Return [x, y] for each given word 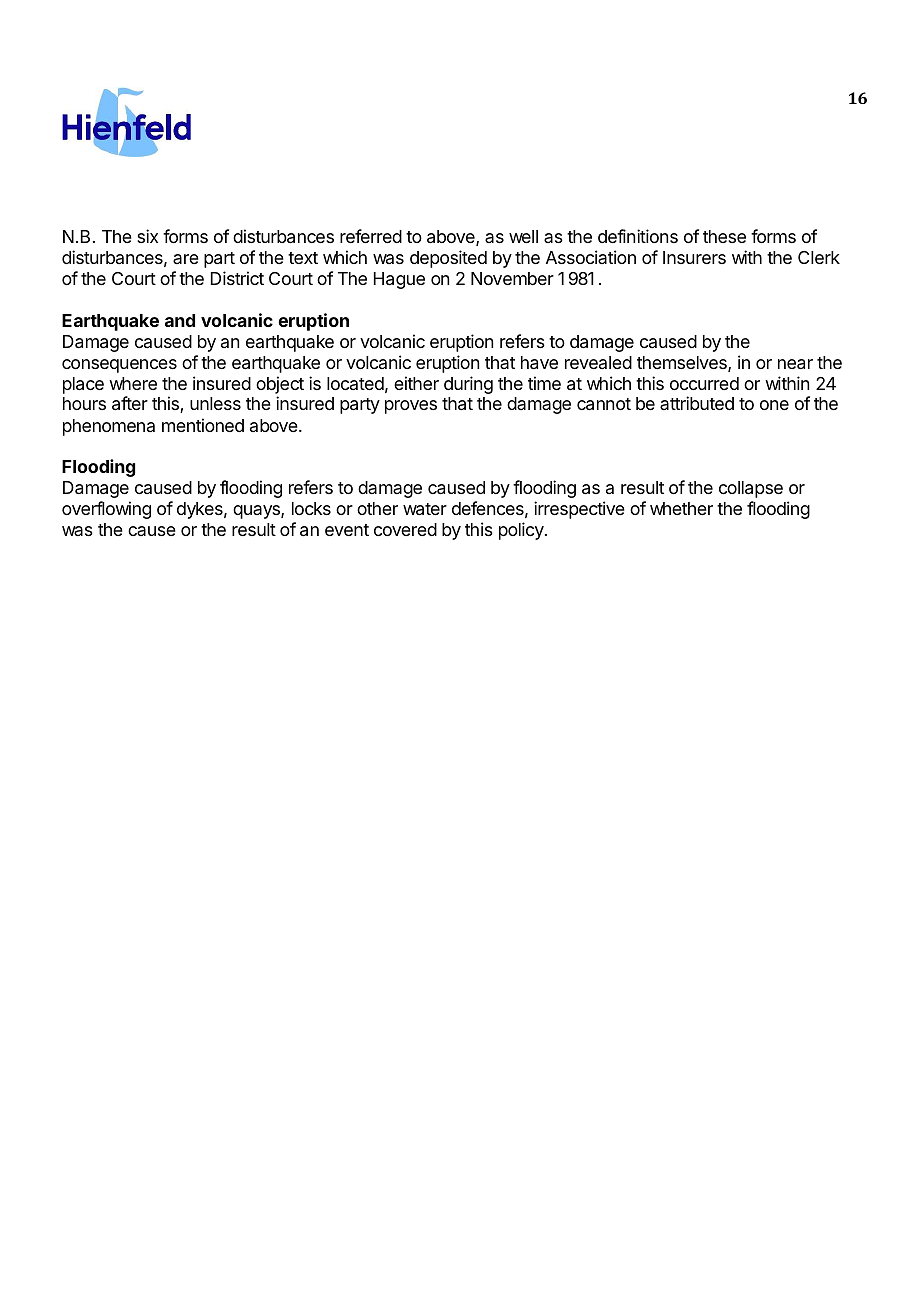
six [147, 236]
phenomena [109, 427]
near [795, 364]
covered [405, 529]
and [180, 320]
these [724, 236]
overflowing [106, 510]
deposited [448, 259]
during [468, 385]
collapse [751, 489]
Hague [399, 280]
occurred [704, 383]
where [133, 383]
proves [411, 407]
